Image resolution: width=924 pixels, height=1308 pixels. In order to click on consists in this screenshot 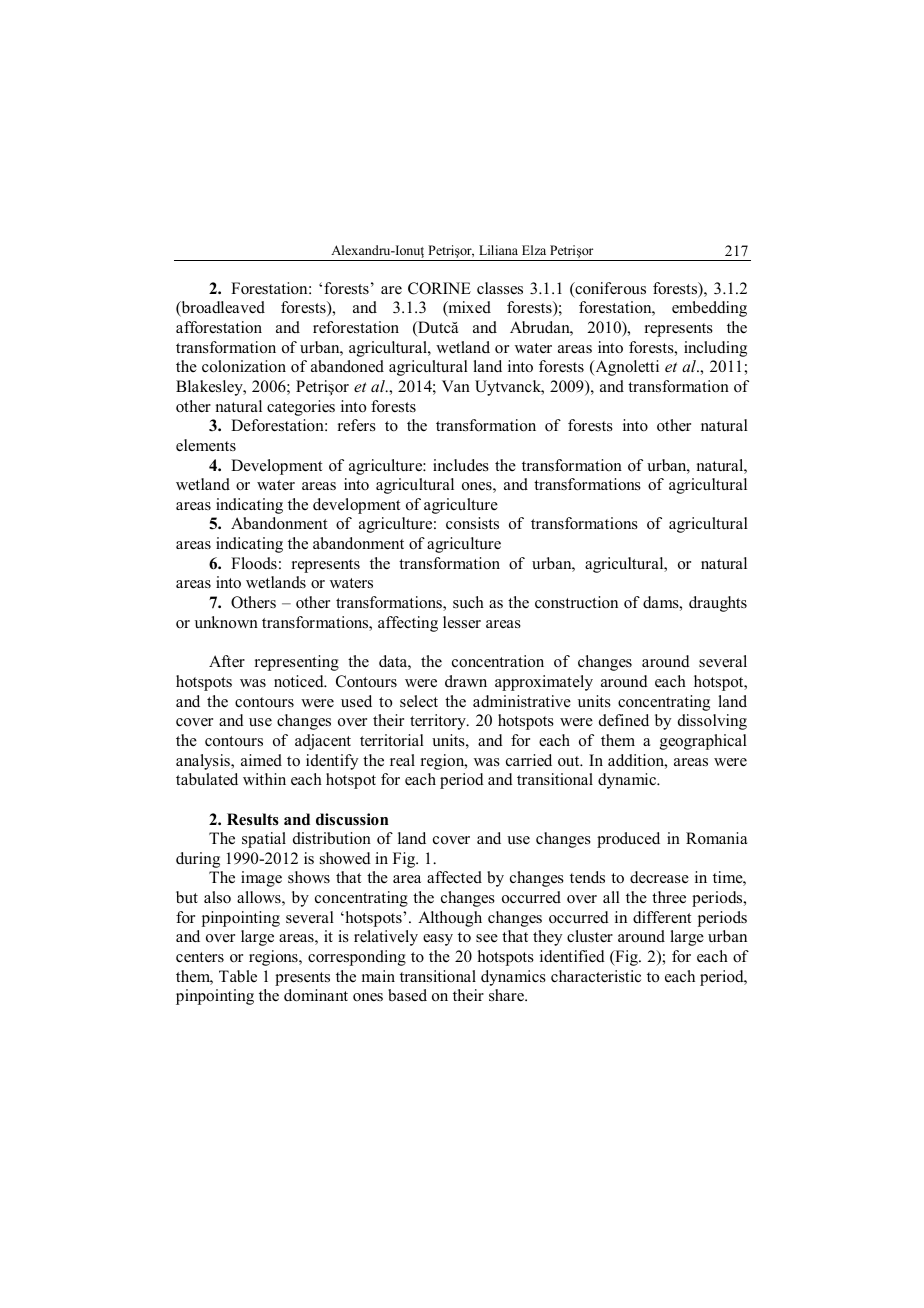, I will do `click(472, 523)`.
